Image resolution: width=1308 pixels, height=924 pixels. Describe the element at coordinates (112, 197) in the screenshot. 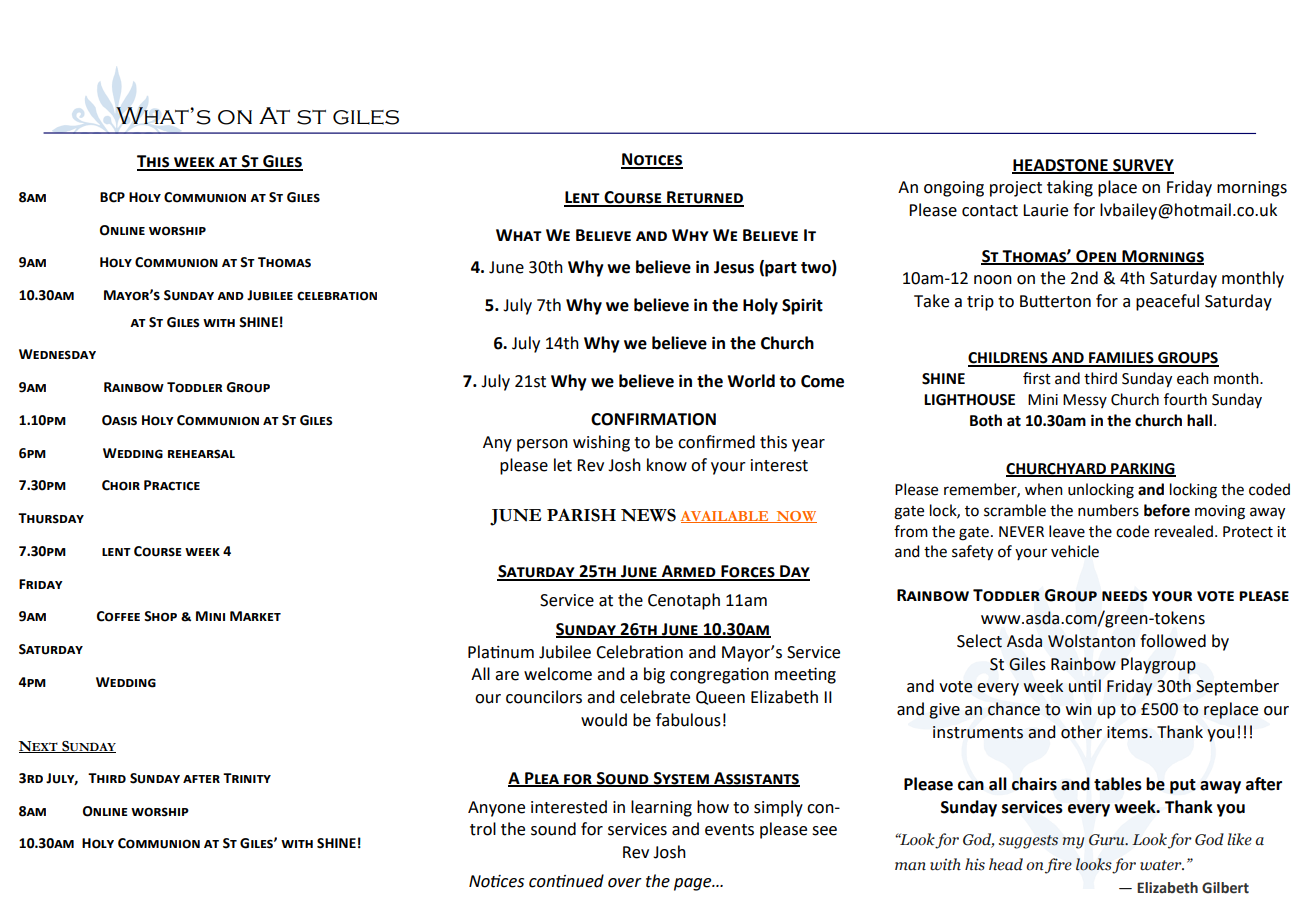

I see `BCP` at that location.
